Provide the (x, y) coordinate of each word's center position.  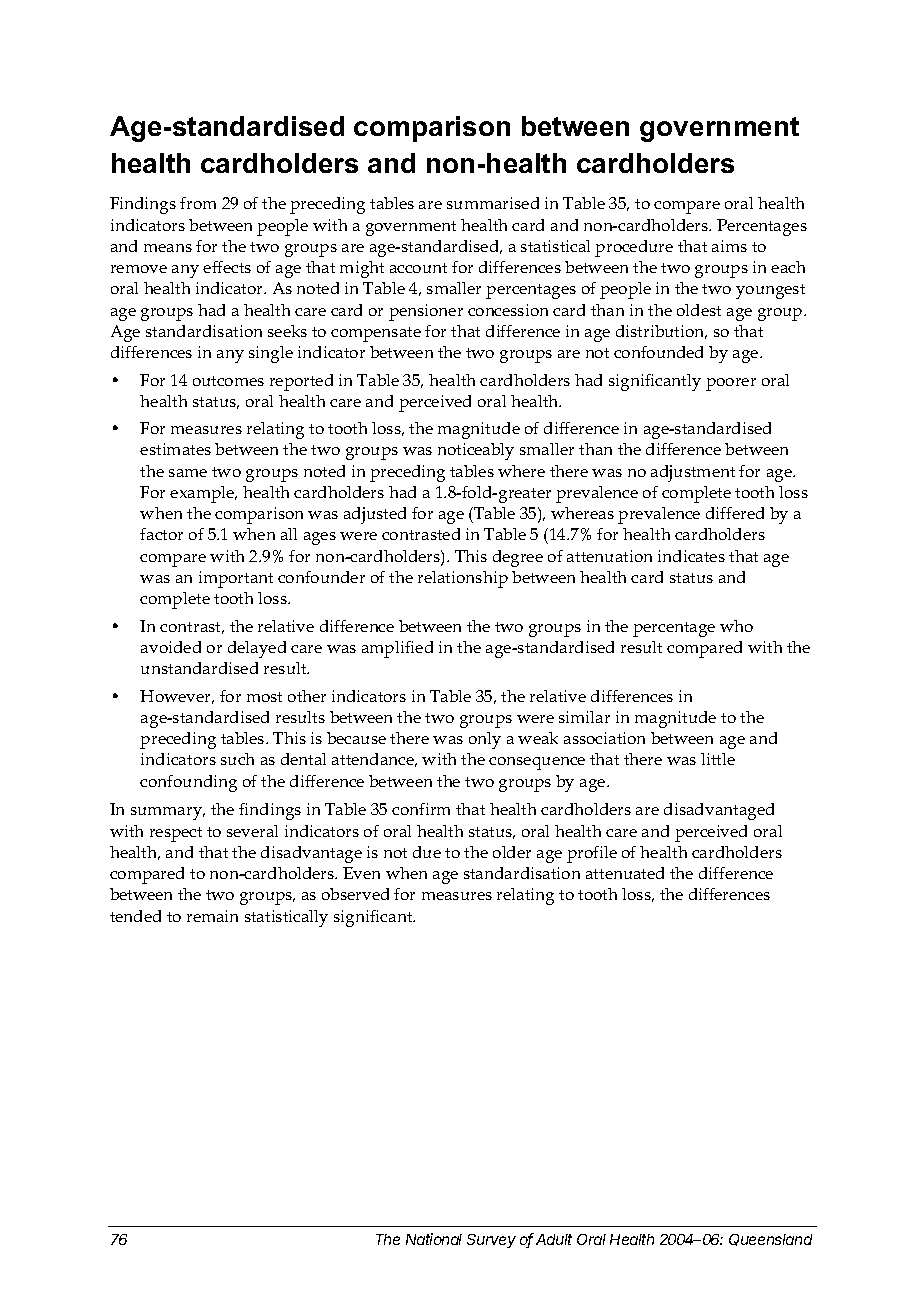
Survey (491, 1241)
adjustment (693, 473)
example (203, 494)
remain (212, 916)
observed (355, 894)
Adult (554, 1239)
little (718, 759)
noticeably (476, 451)
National (434, 1239)
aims (729, 246)
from (198, 203)
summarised (493, 203)
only (485, 740)
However (177, 697)
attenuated (625, 873)
